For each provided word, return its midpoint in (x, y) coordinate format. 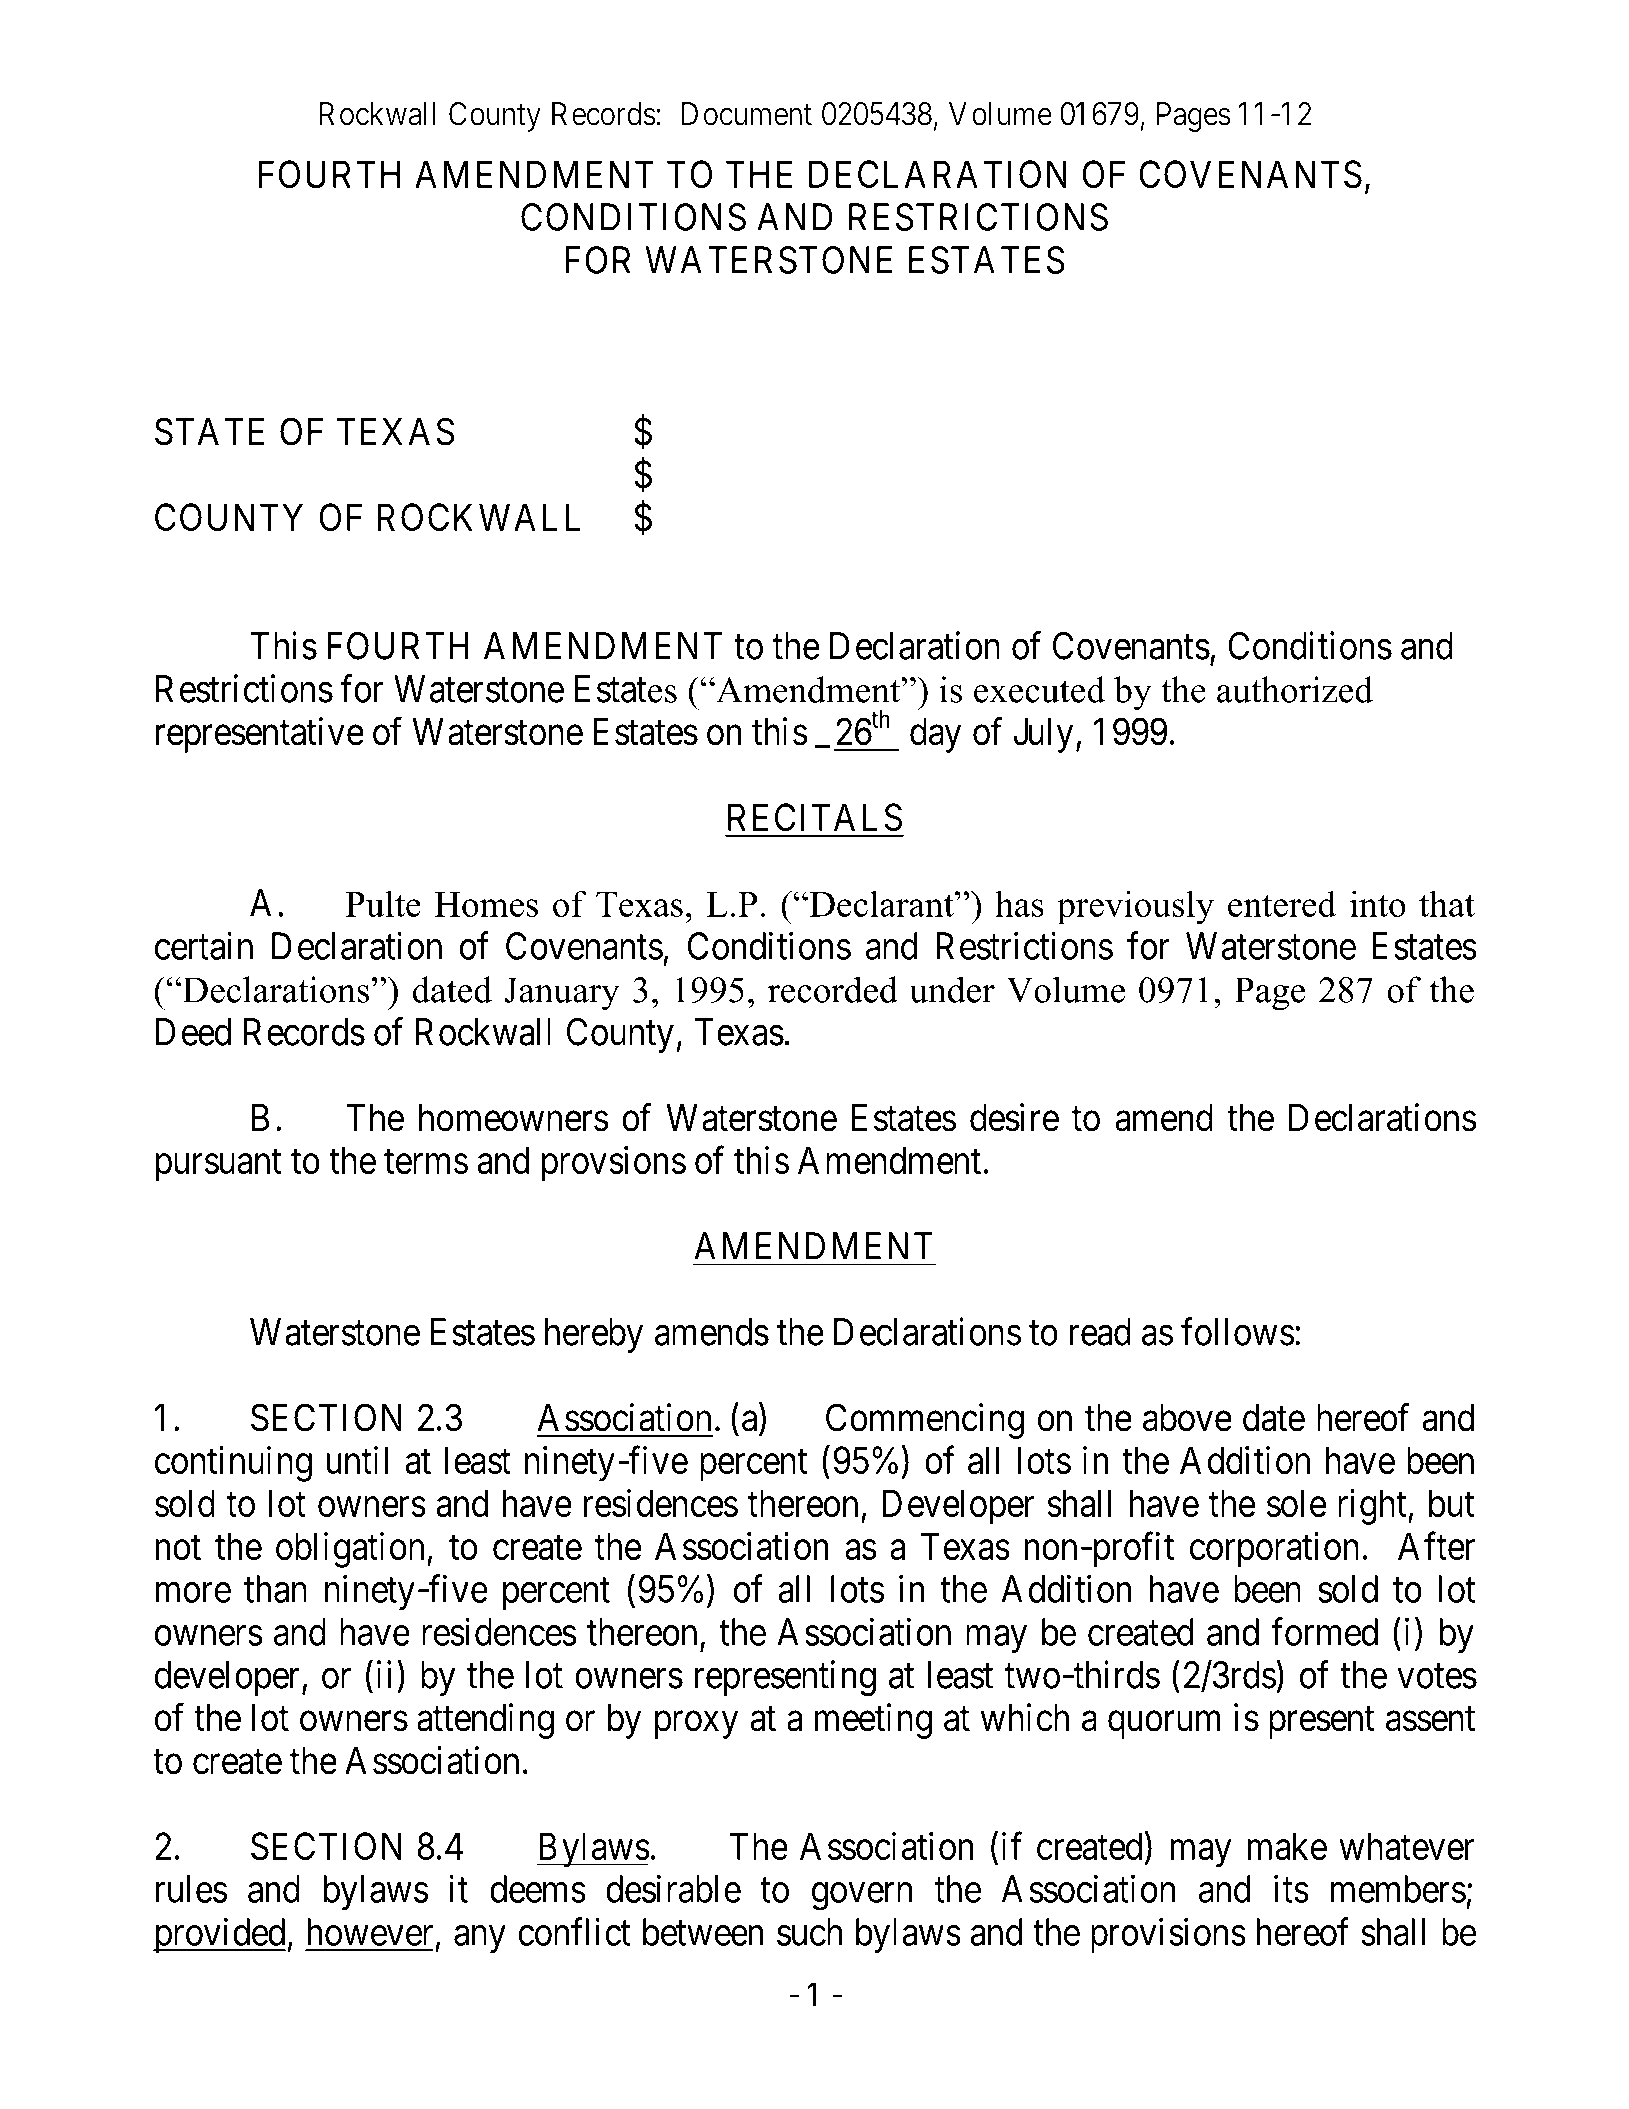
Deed (193, 1032)
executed (1039, 689)
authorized (1295, 689)
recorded (833, 989)
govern (862, 1897)
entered (1282, 903)
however (370, 1932)
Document (747, 114)
